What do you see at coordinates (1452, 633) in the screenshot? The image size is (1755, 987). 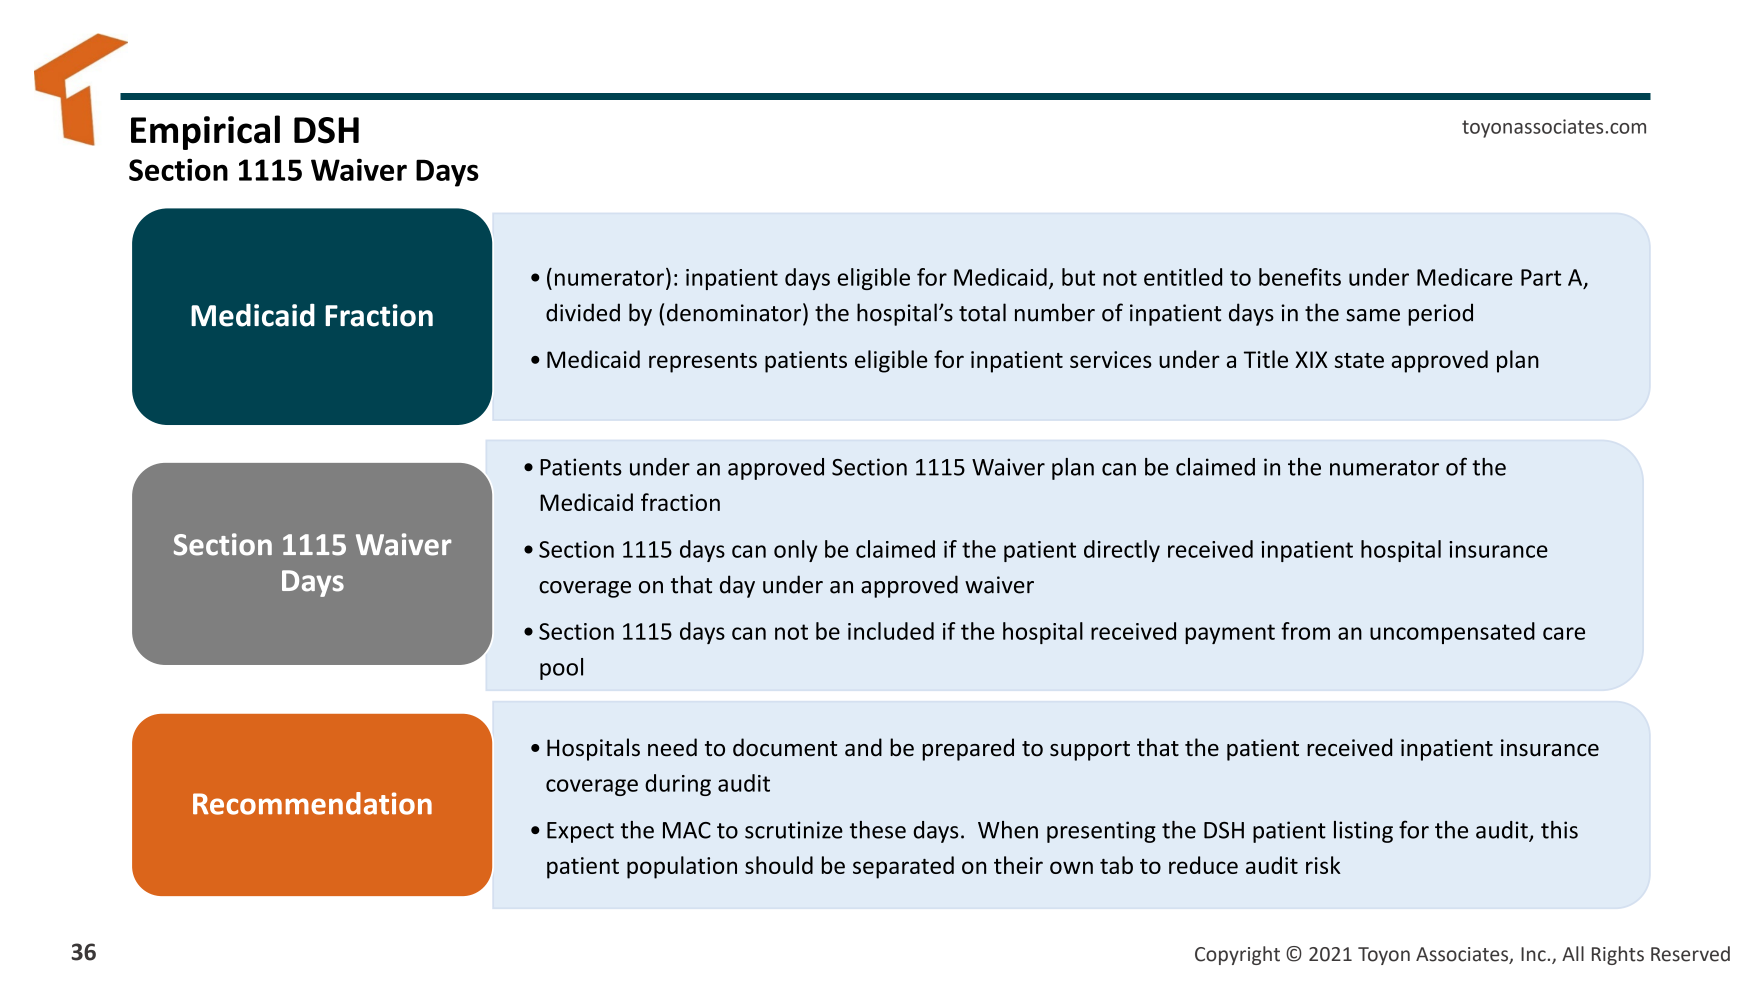 I see `uncompensated` at bounding box center [1452, 633].
